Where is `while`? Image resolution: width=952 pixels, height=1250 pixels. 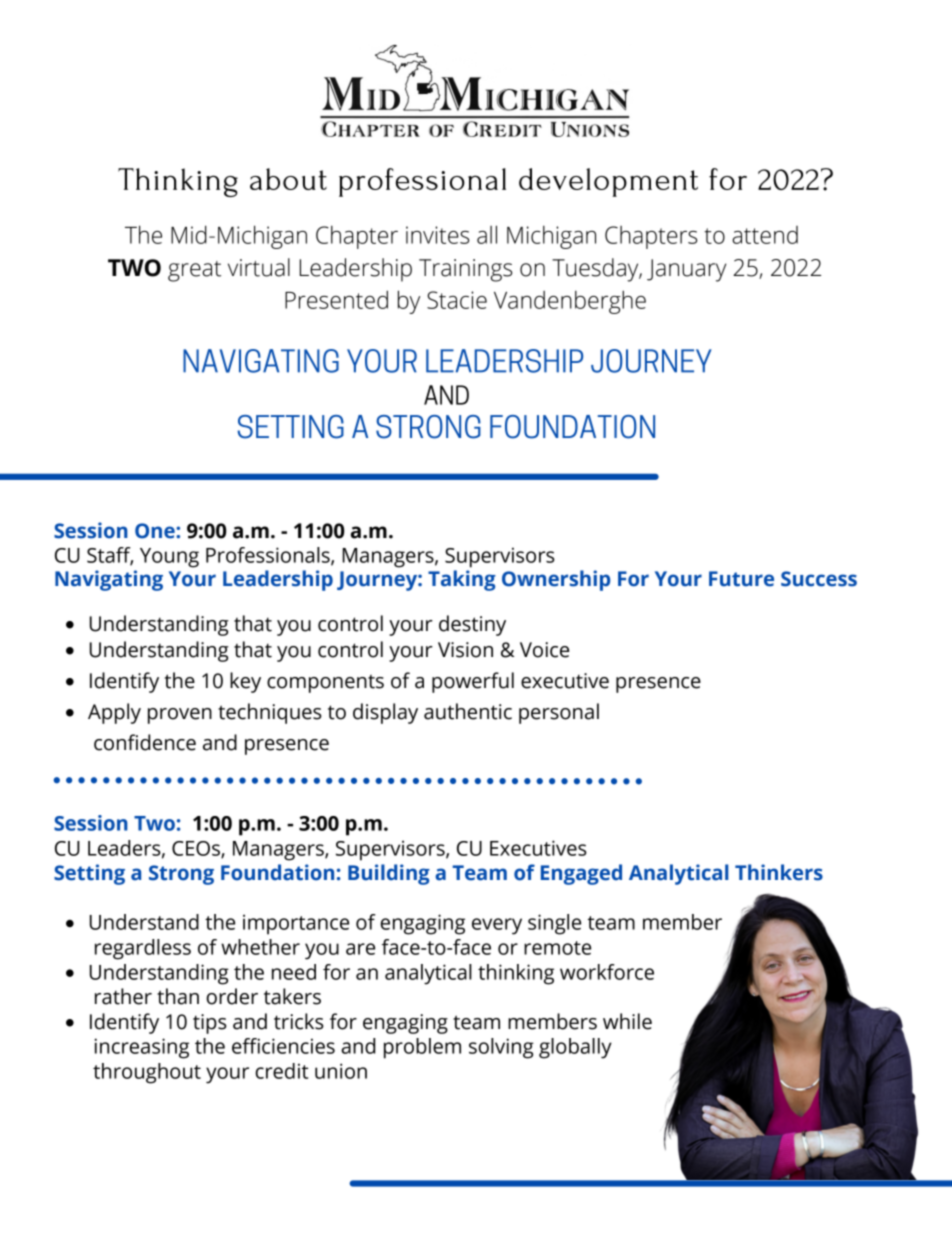
while is located at coordinates (627, 1021).
